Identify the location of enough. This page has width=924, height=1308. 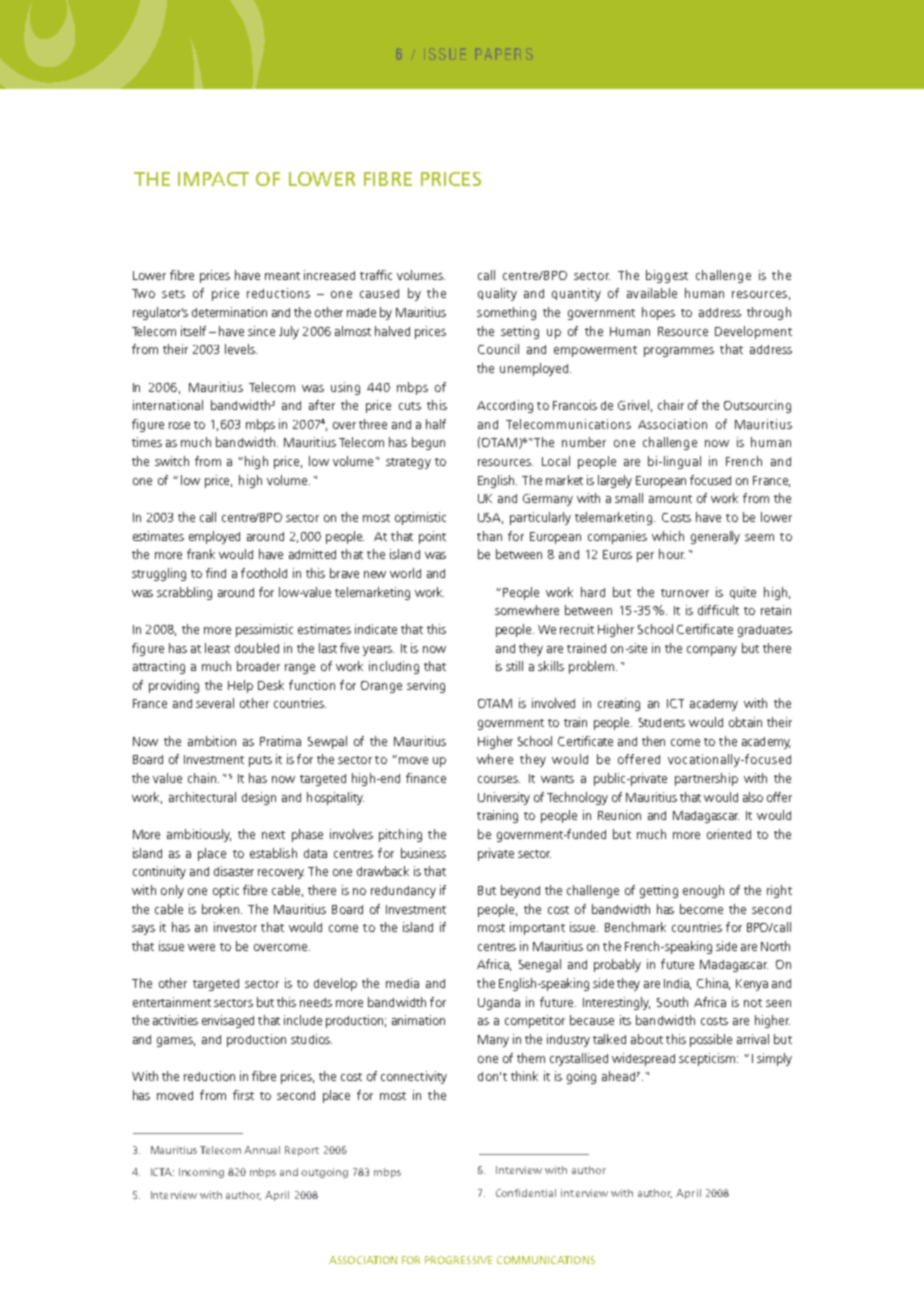
(703, 891).
